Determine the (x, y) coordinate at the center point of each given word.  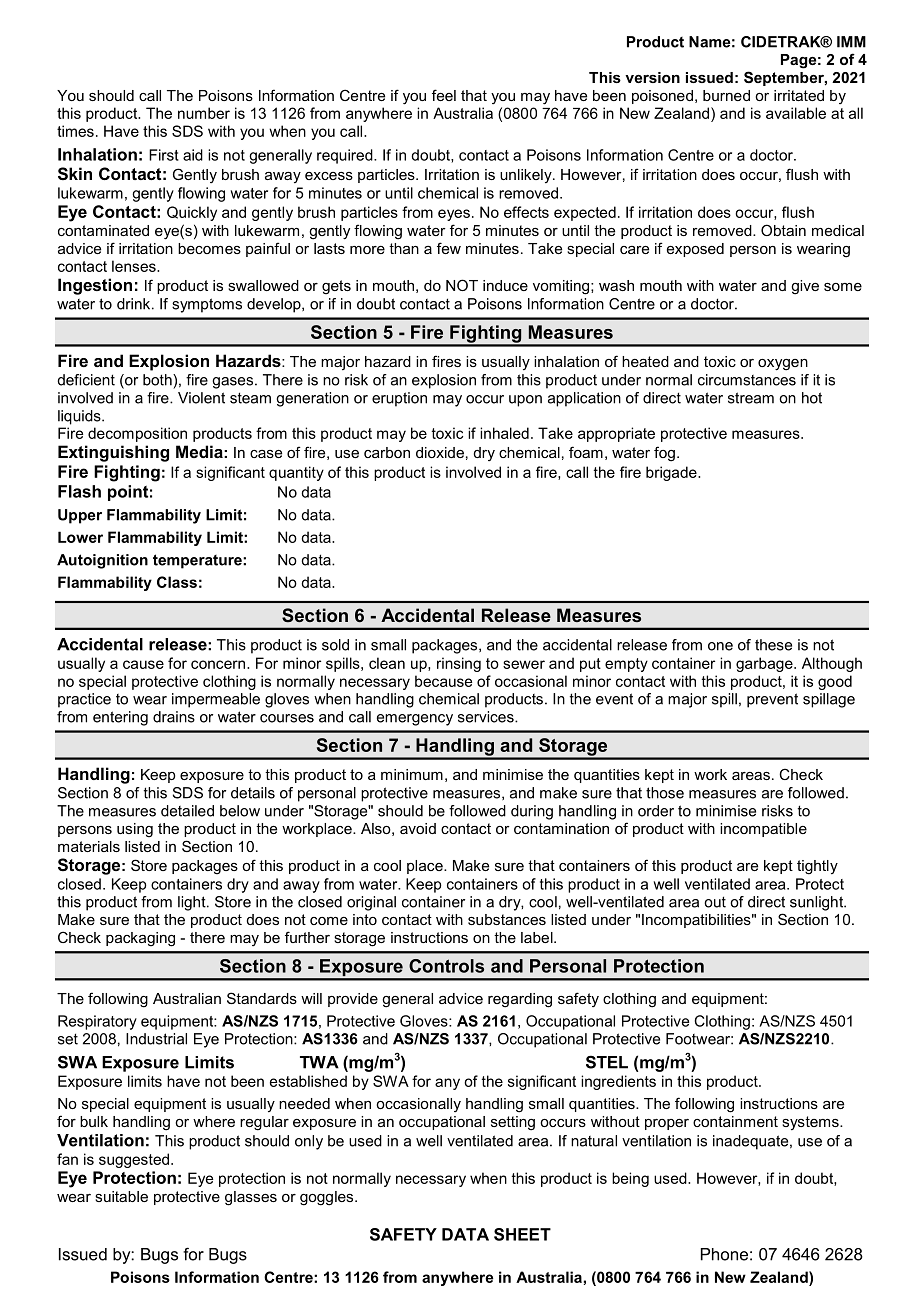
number (204, 113)
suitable (121, 1196)
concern (218, 664)
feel (444, 95)
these (773, 645)
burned (726, 95)
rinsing (459, 664)
